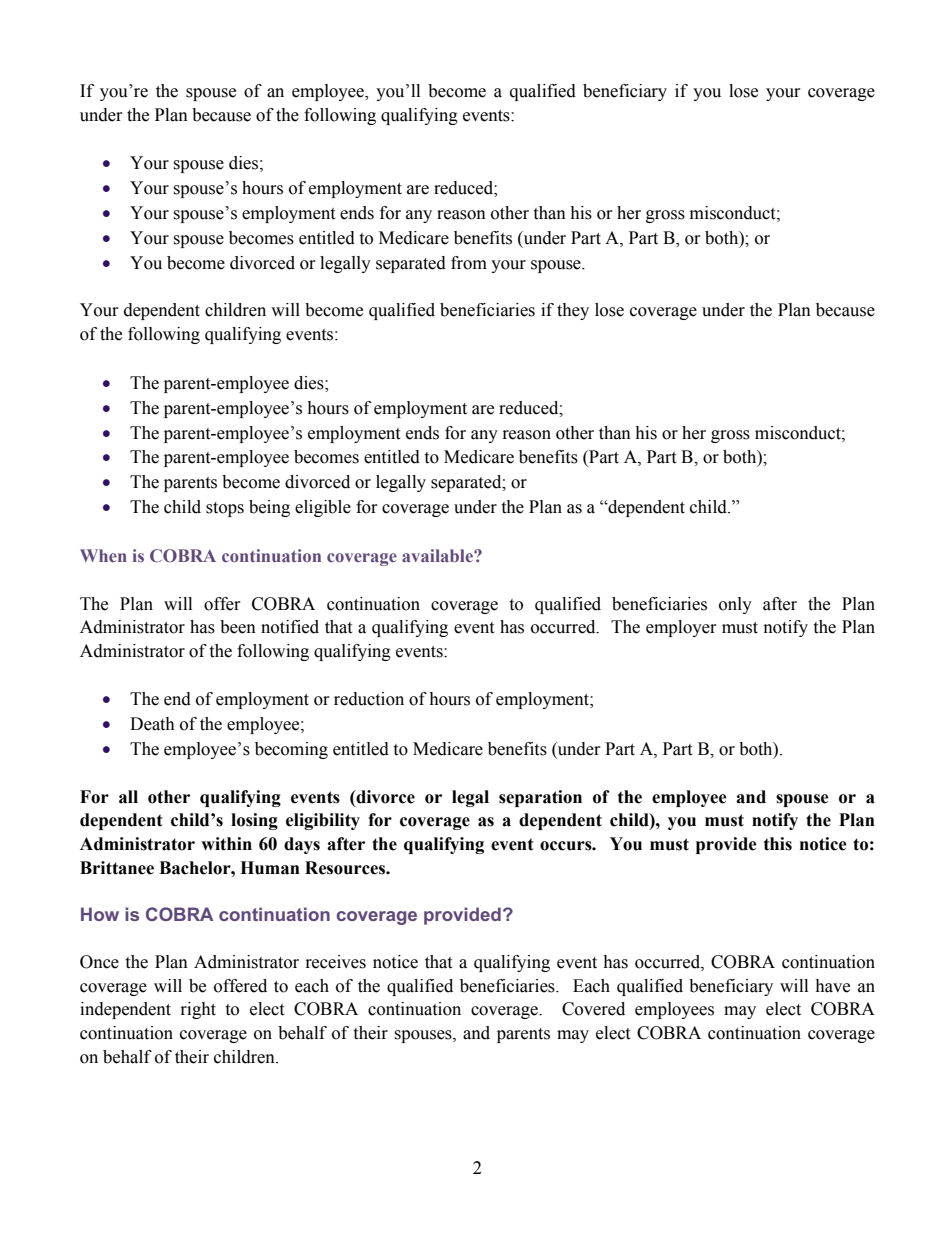 This screenshot has width=952, height=1233. Describe the element at coordinates (593, 1009) in the screenshot. I see `Covered` at that location.
